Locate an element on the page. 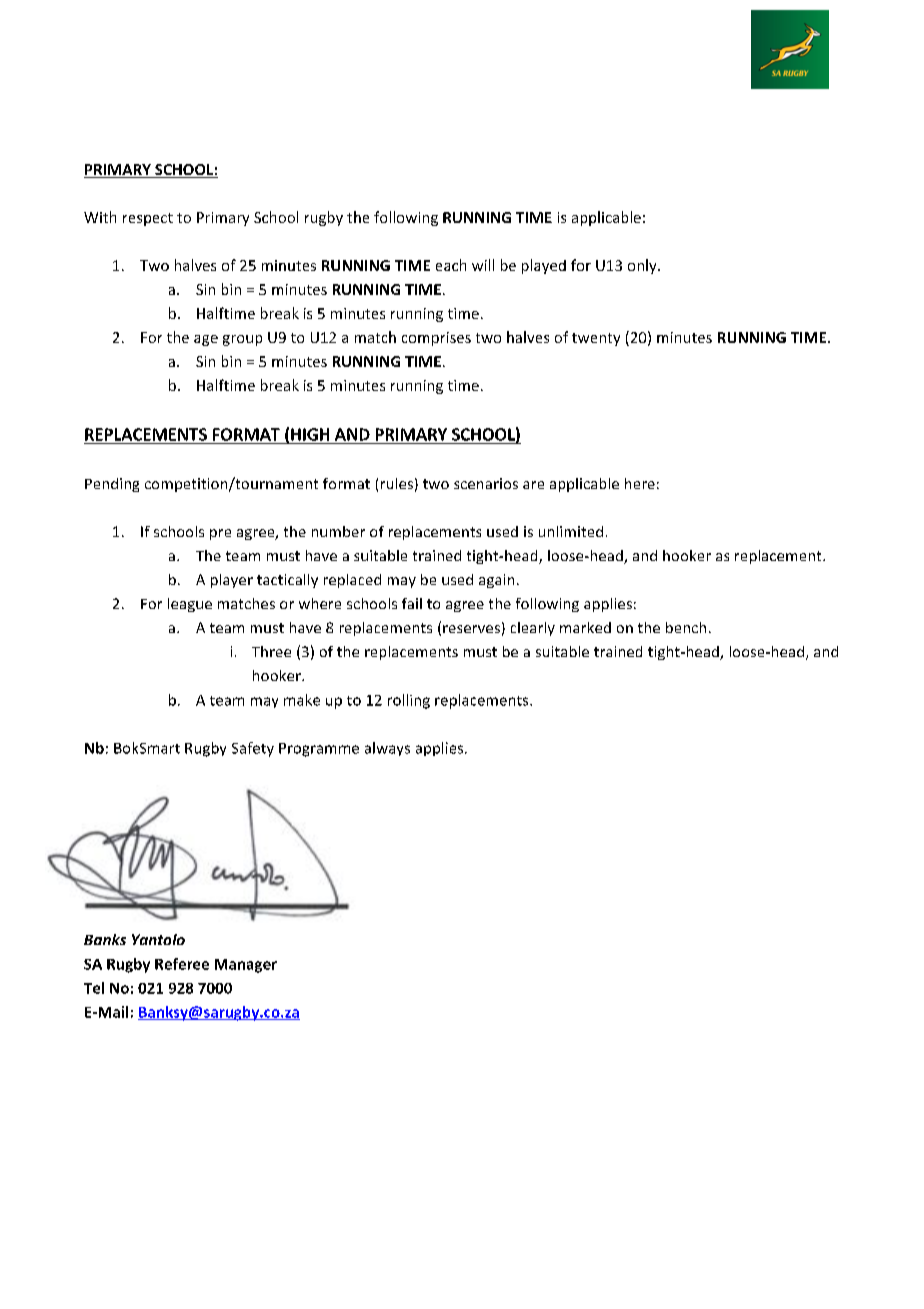  fail is located at coordinates (412, 603).
